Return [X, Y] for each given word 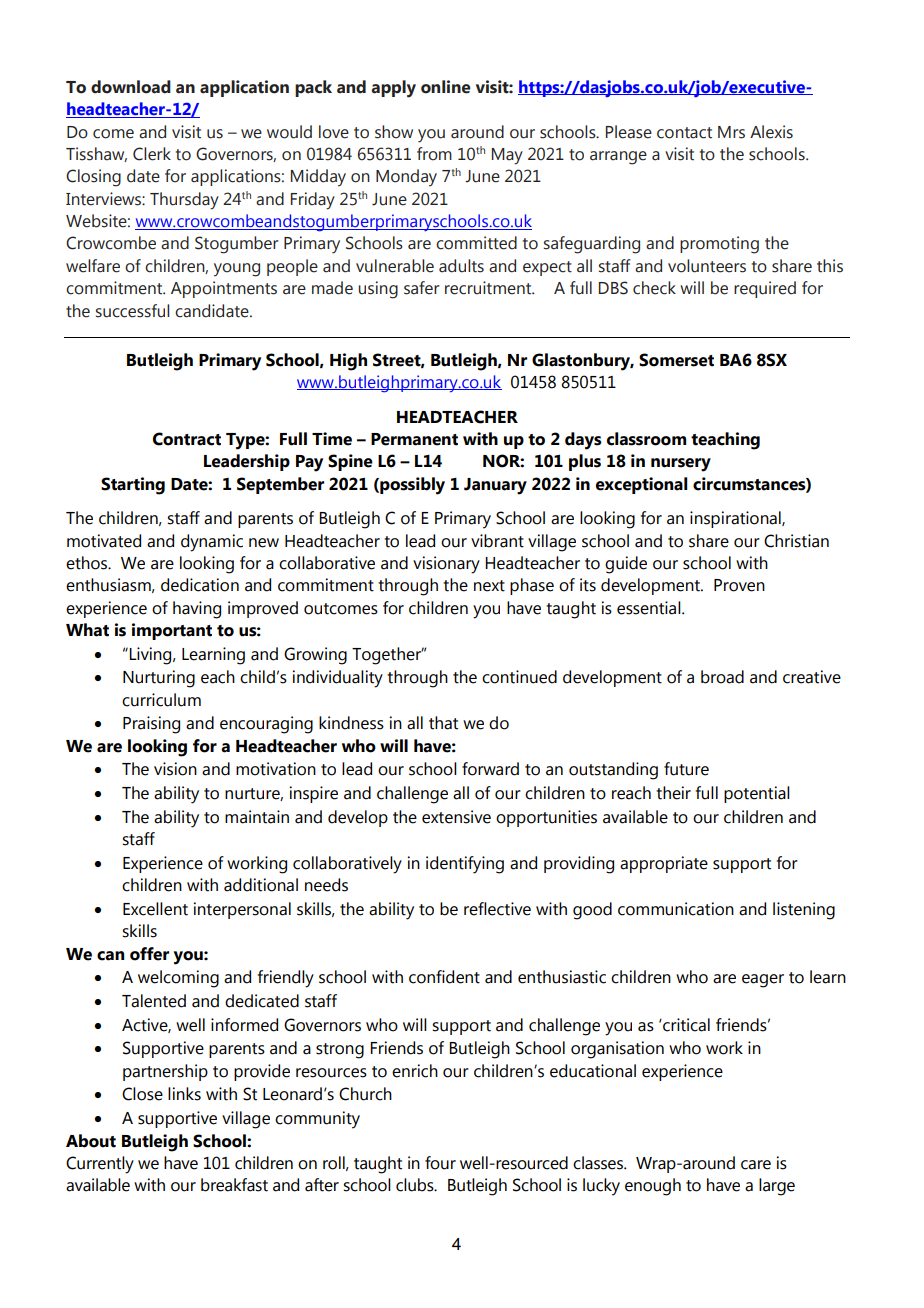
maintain [257, 817]
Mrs [731, 132]
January [495, 486]
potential [757, 794]
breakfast [234, 1185]
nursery [681, 465]
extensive [456, 817]
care [756, 1165]
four [440, 1163]
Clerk [152, 154]
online [446, 87]
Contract [187, 439]
